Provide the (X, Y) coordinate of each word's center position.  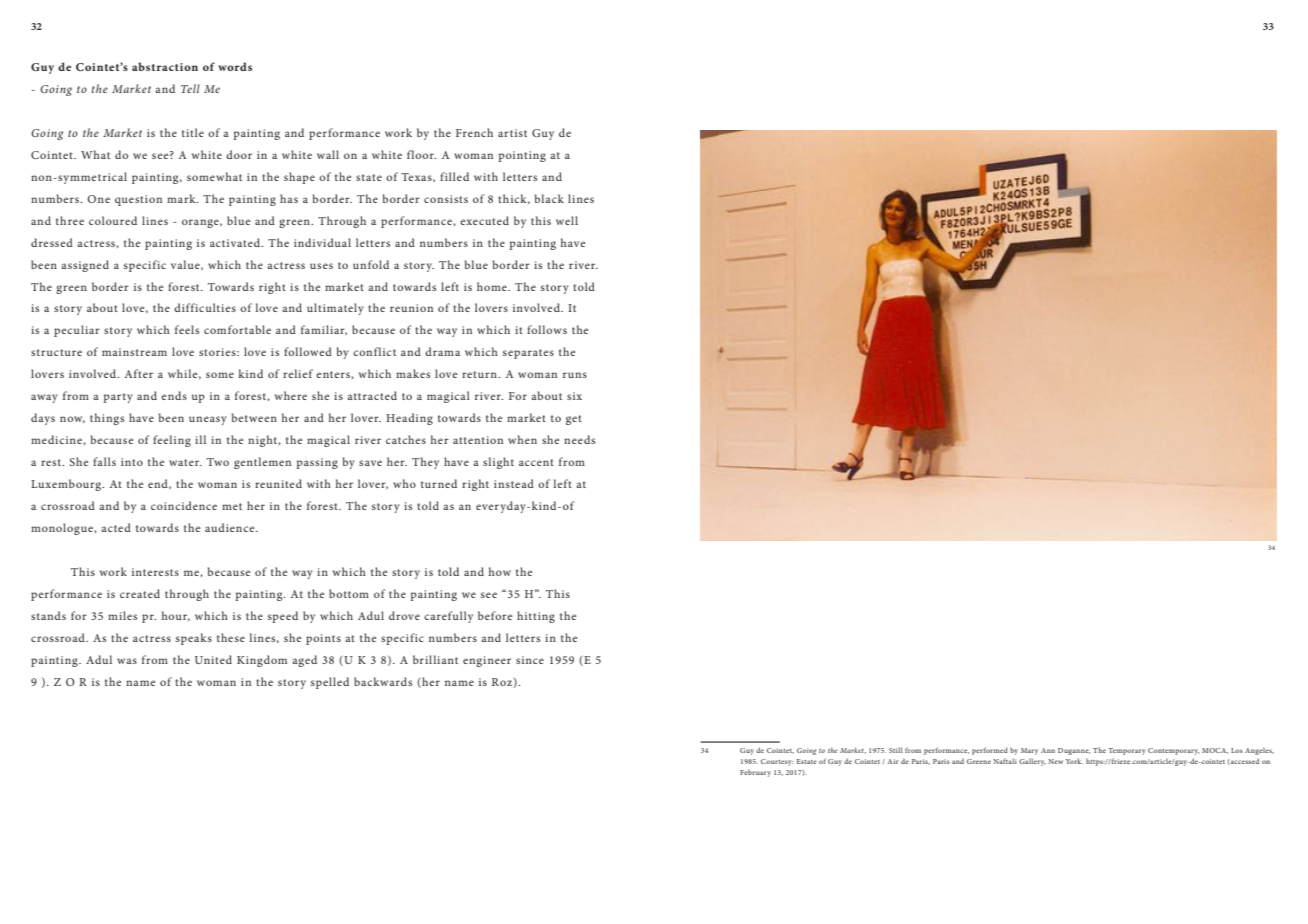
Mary (1029, 751)
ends (174, 395)
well (567, 220)
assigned (85, 266)
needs (579, 439)
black (549, 198)
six (574, 396)
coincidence (184, 505)
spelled (330, 683)
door (239, 154)
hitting (536, 617)
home (493, 286)
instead (514, 483)
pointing (522, 156)
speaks (194, 639)
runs (575, 375)
